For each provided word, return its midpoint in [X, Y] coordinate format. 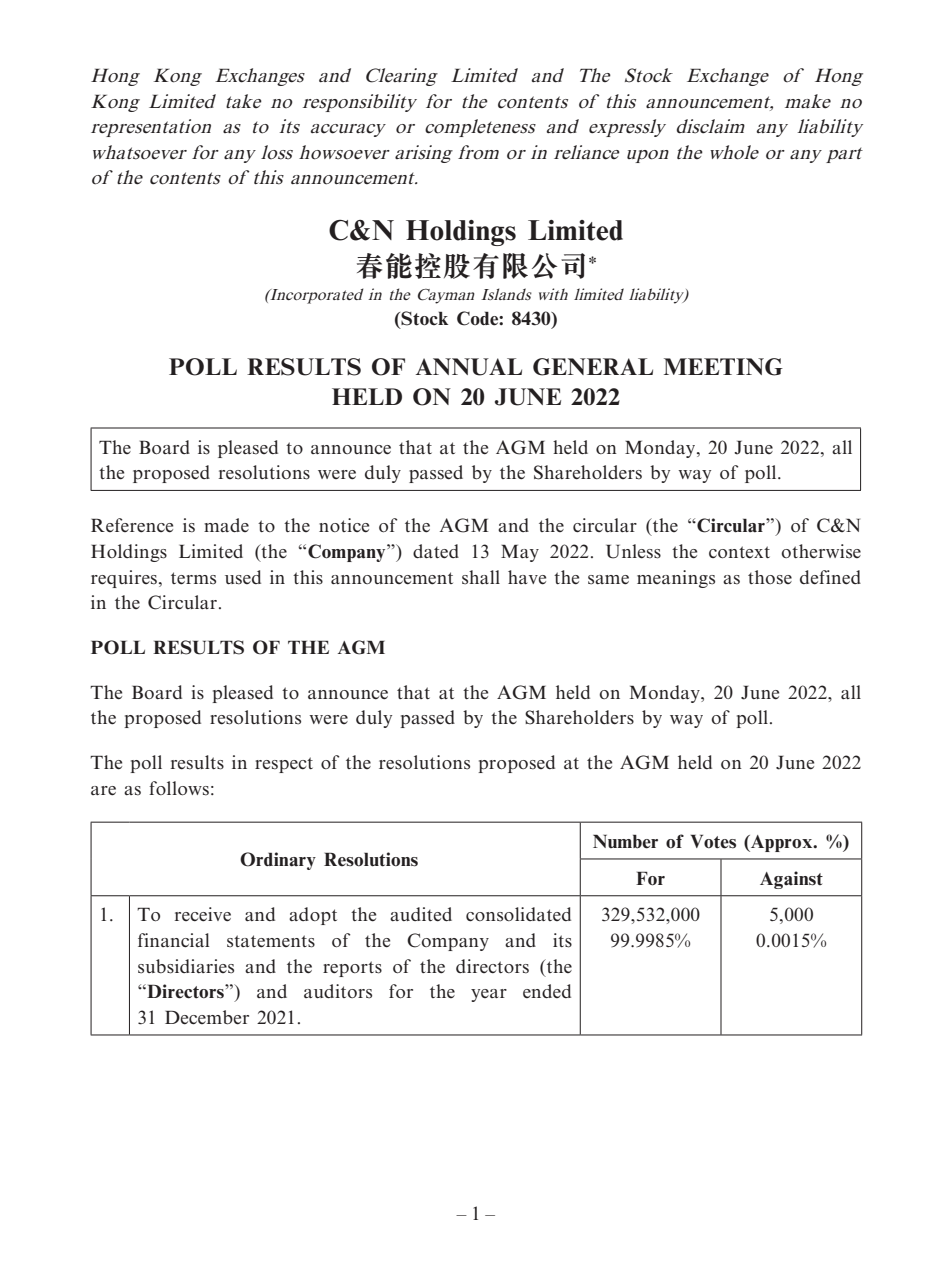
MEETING [723, 367]
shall [481, 577]
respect [284, 765]
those [770, 577]
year [489, 995]
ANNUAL [469, 367]
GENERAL [593, 367]
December [207, 1017]
